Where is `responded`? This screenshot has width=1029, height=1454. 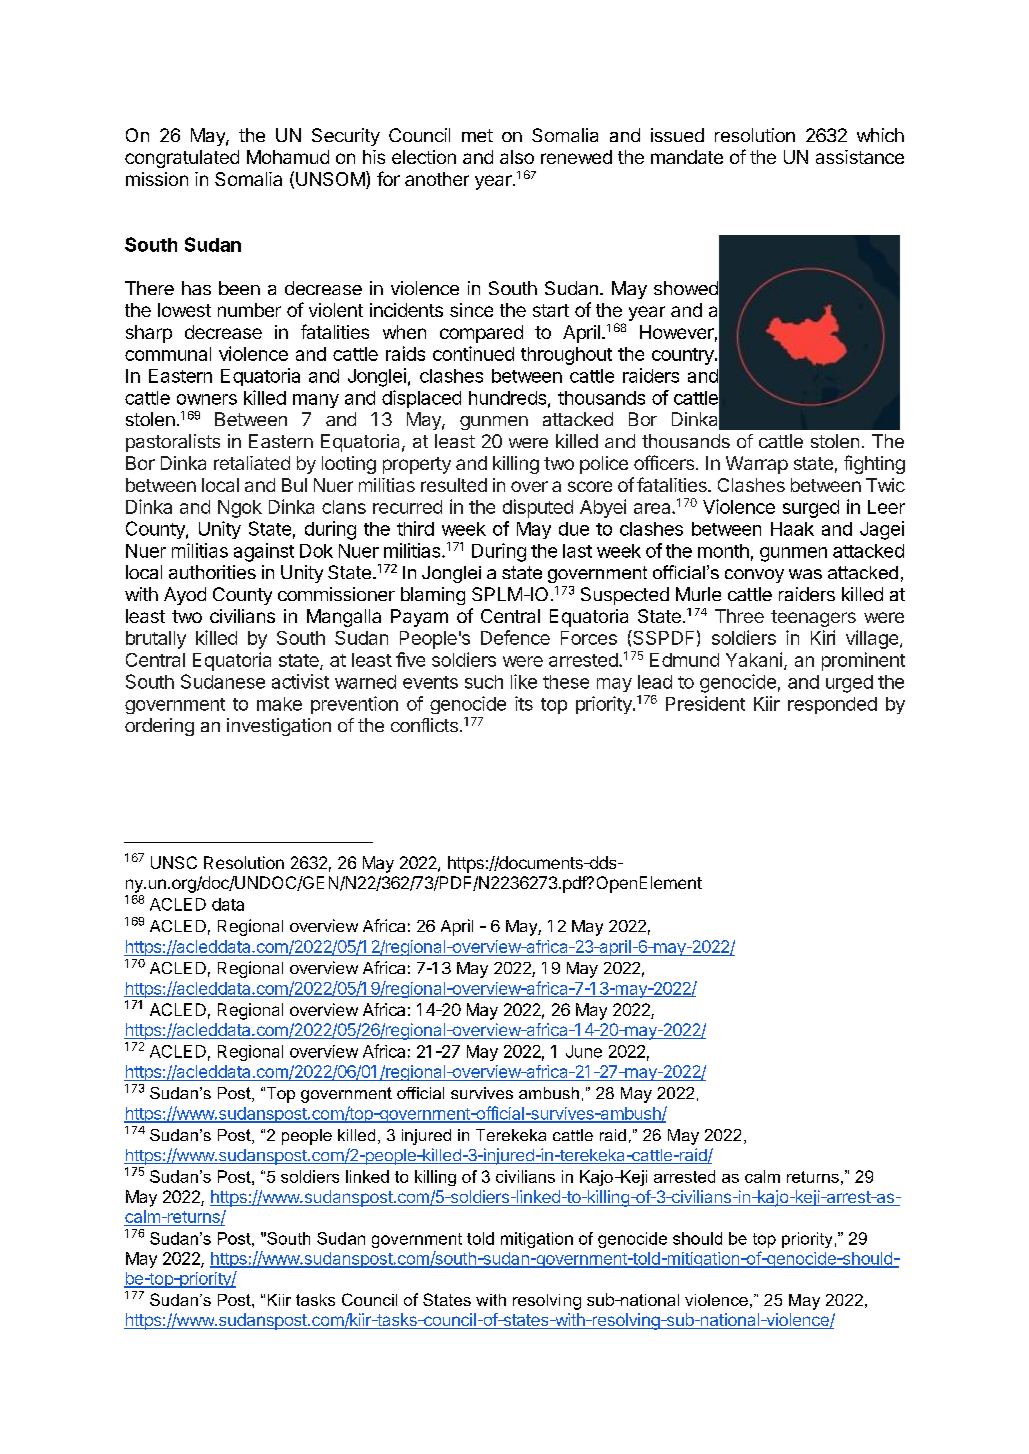
responded is located at coordinates (832, 705).
